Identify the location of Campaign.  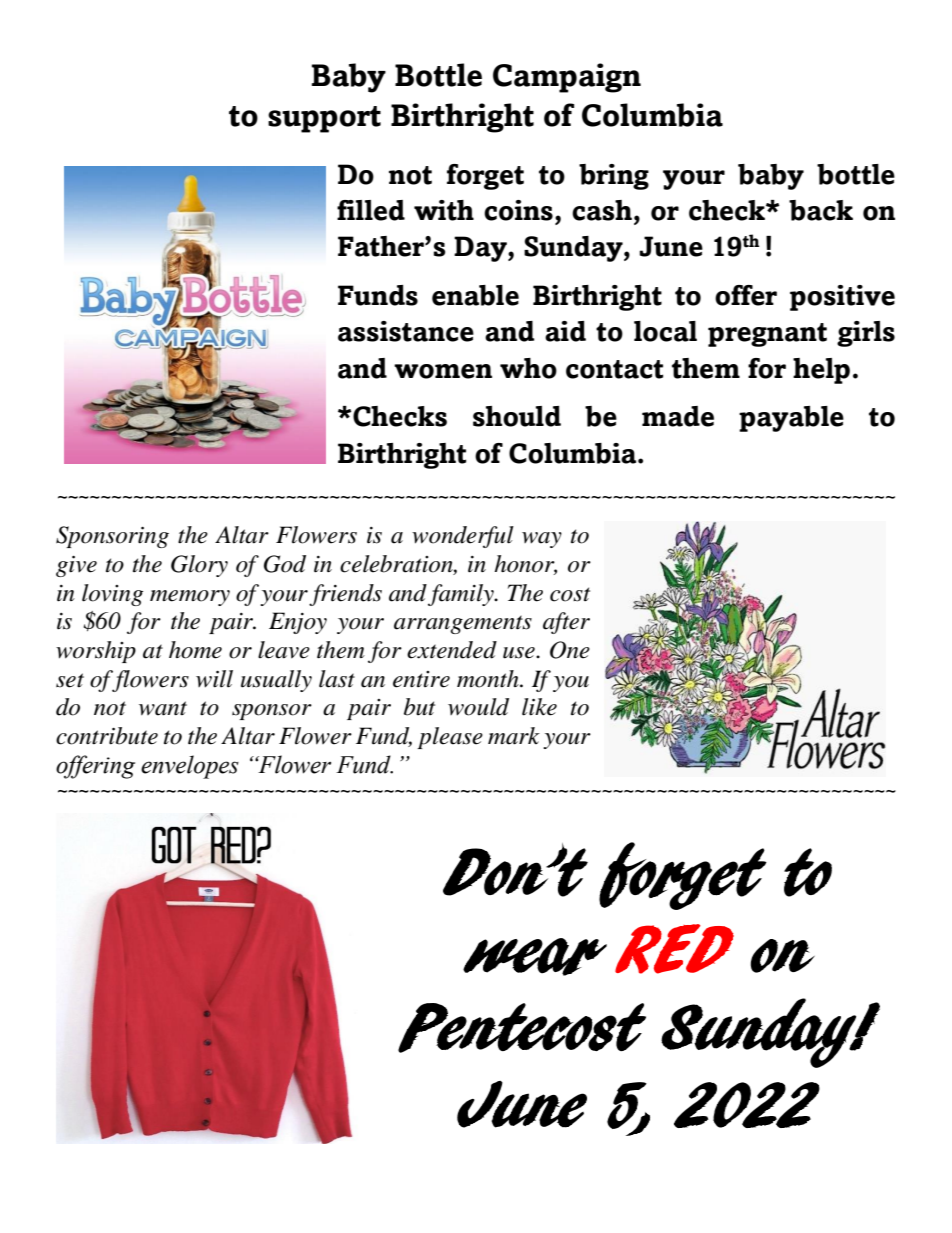
(567, 78).
